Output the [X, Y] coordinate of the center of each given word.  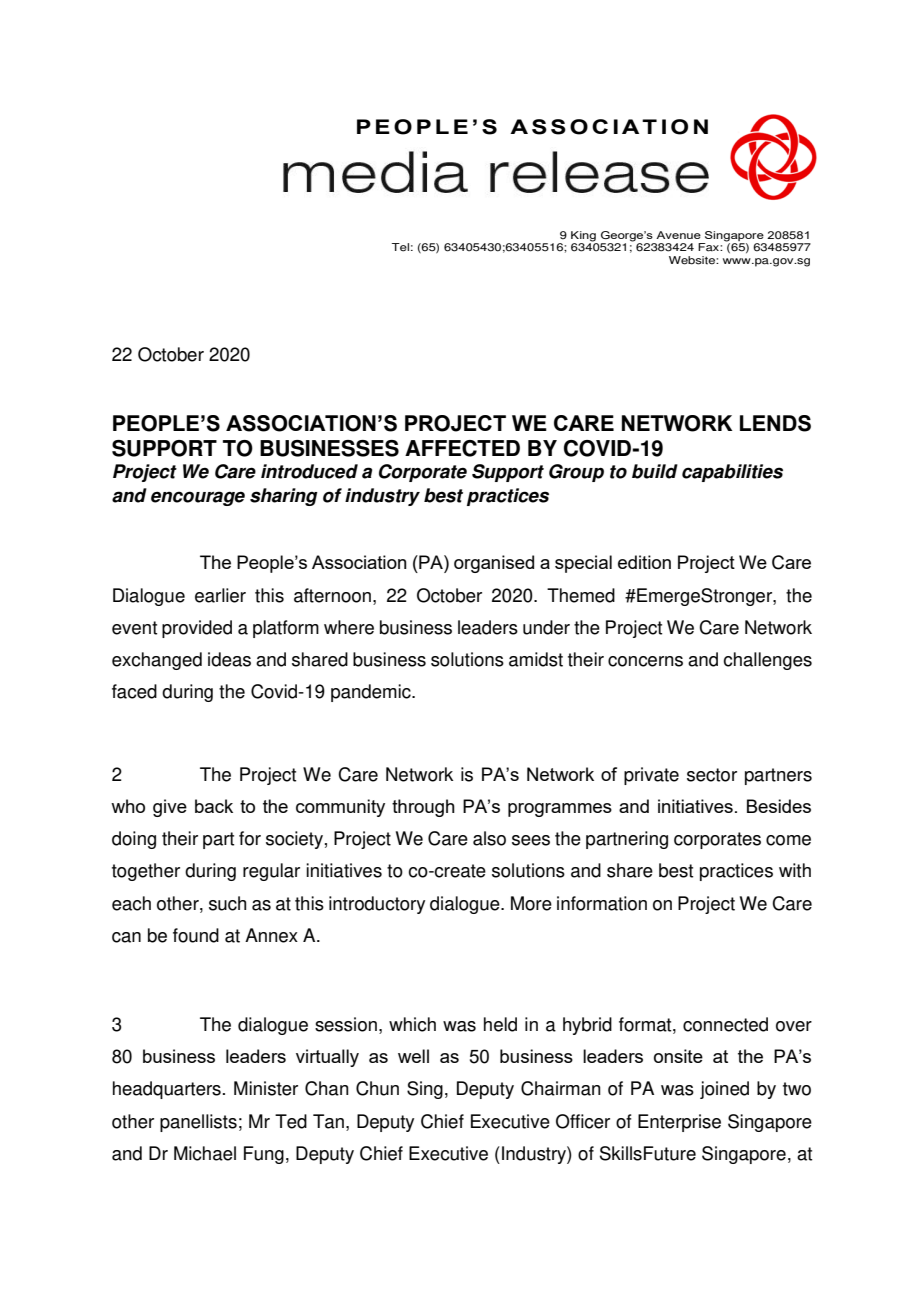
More [531, 903]
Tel [400, 247]
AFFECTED [462, 448]
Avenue [678, 235]
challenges [767, 661]
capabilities [732, 473]
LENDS [775, 423]
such [227, 903]
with [795, 870]
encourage [198, 498]
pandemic [372, 693]
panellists [198, 1123]
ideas [229, 659]
